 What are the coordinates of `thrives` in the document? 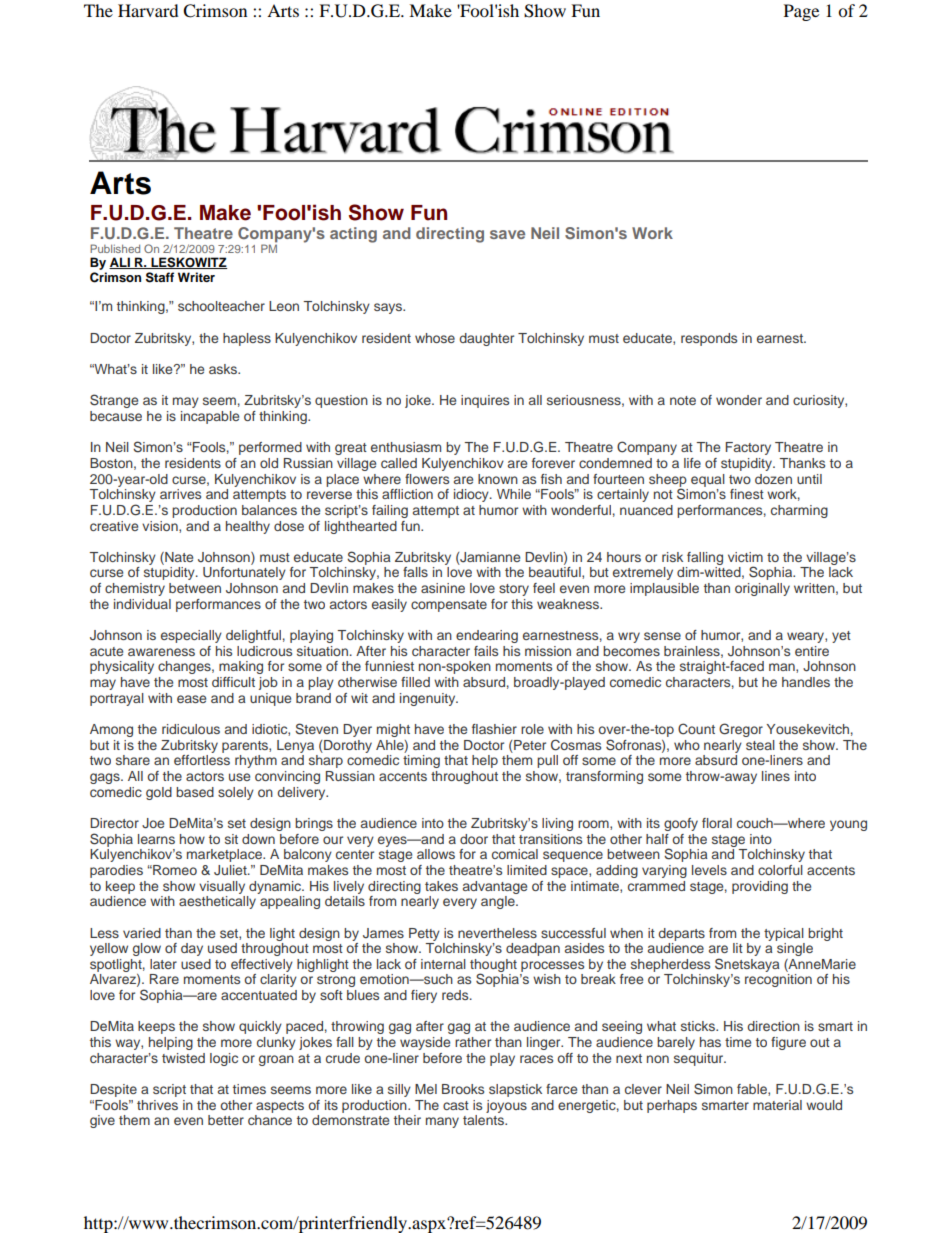 It's located at (157, 1105).
